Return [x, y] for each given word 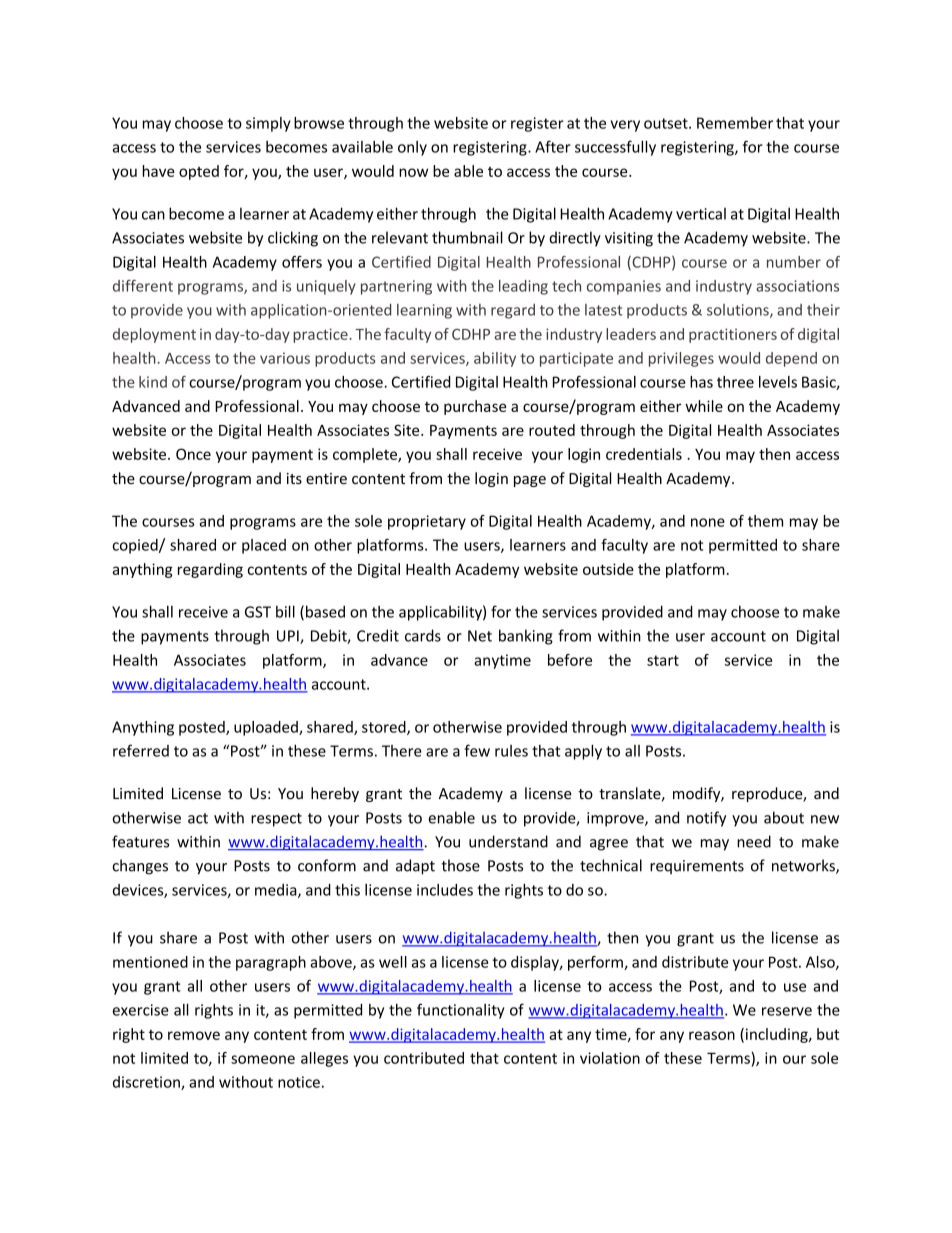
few [477, 750]
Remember [735, 123]
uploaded [267, 728]
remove [194, 1035]
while [704, 406]
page [530, 481]
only [412, 148]
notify [706, 819]
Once [193, 454]
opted [199, 172]
